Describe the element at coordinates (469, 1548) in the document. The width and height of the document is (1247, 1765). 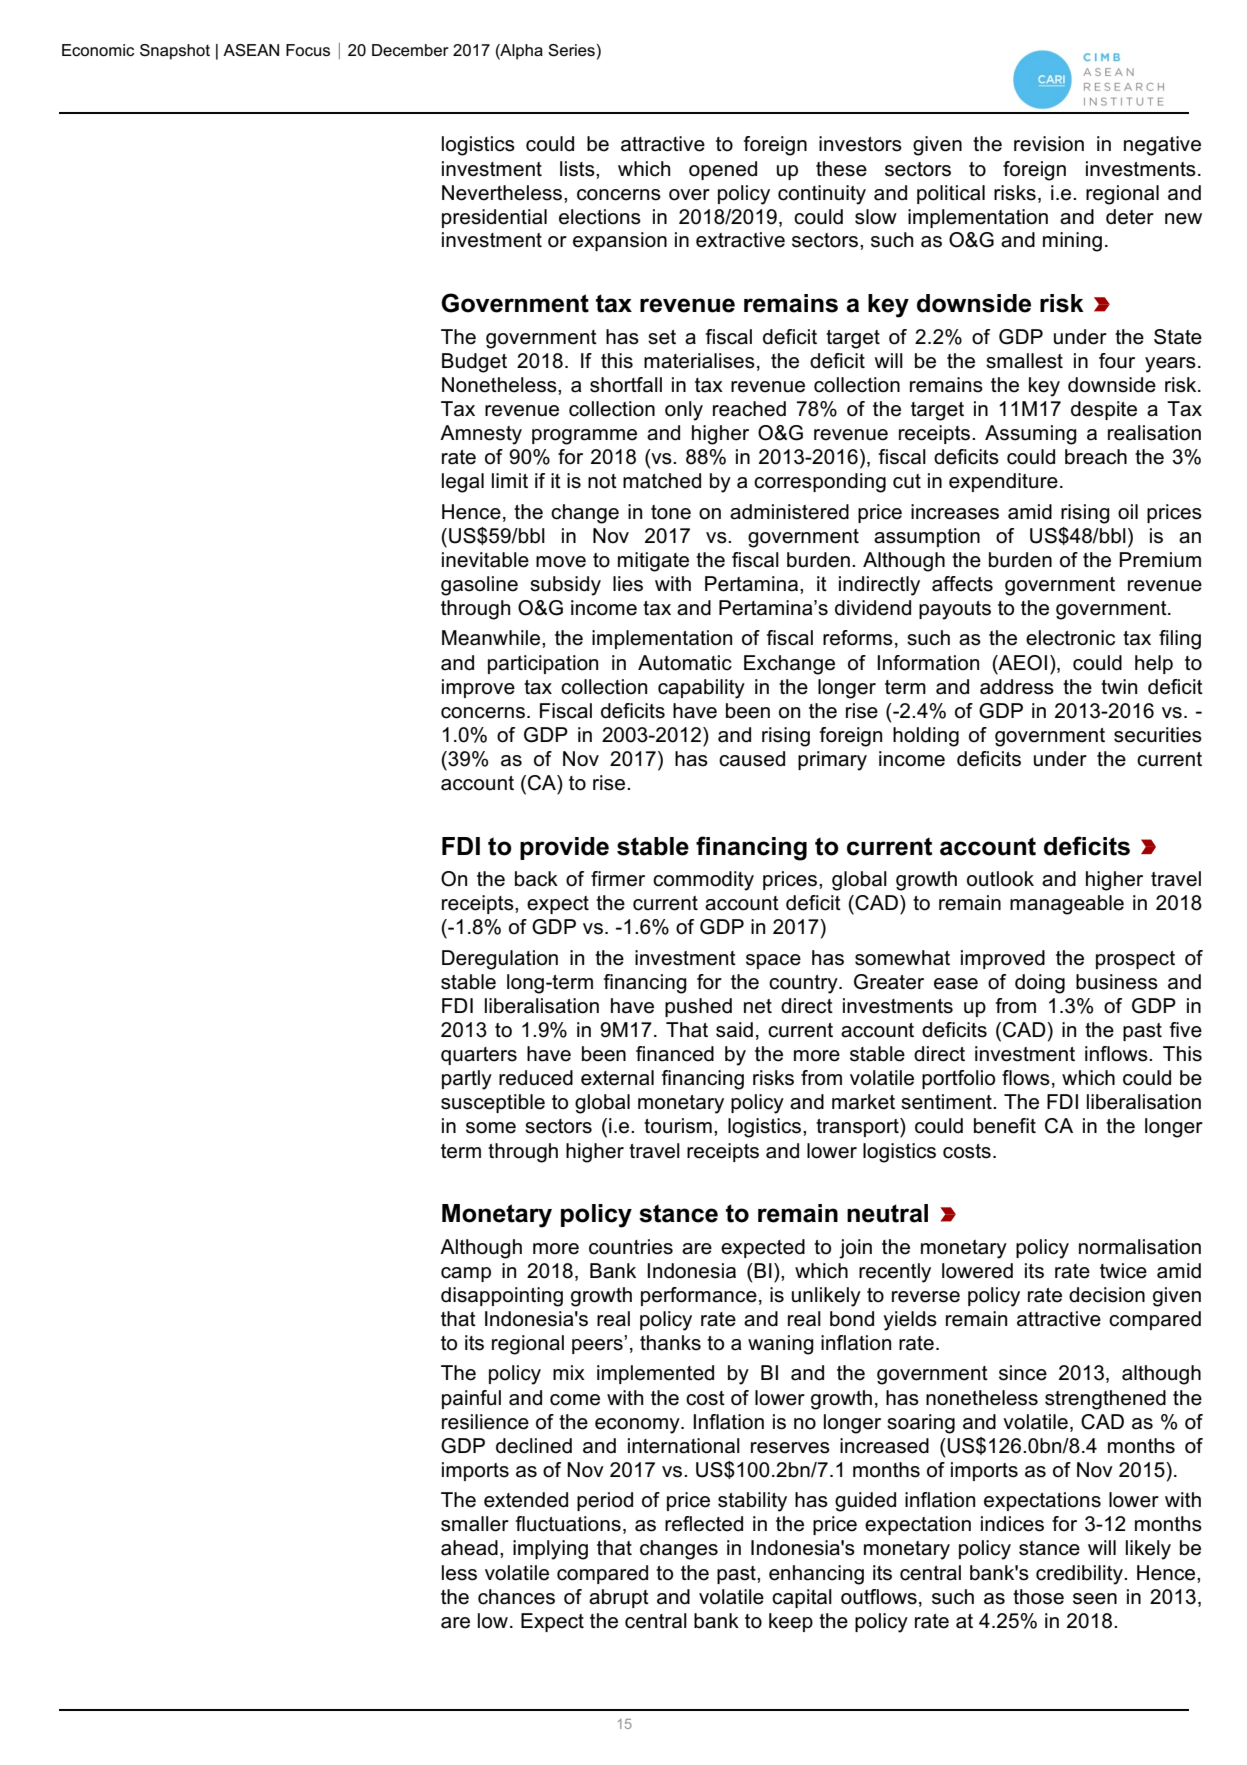
I see `ahead` at that location.
